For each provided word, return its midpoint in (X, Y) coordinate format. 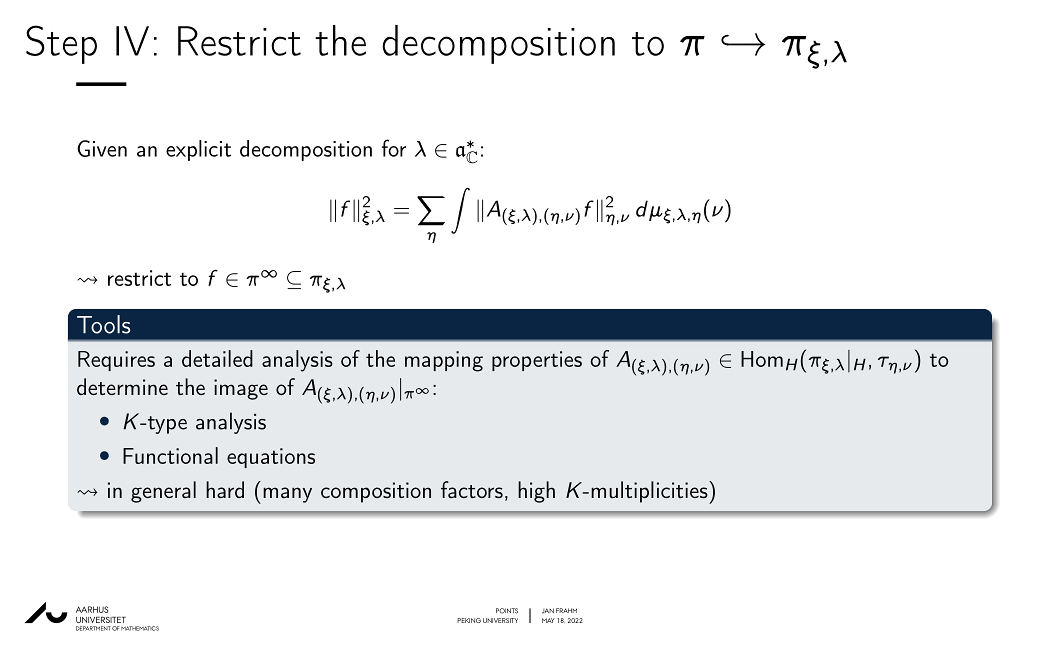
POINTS (507, 611)
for (394, 148)
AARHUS (92, 609)
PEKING (469, 620)
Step (61, 44)
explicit (198, 150)
